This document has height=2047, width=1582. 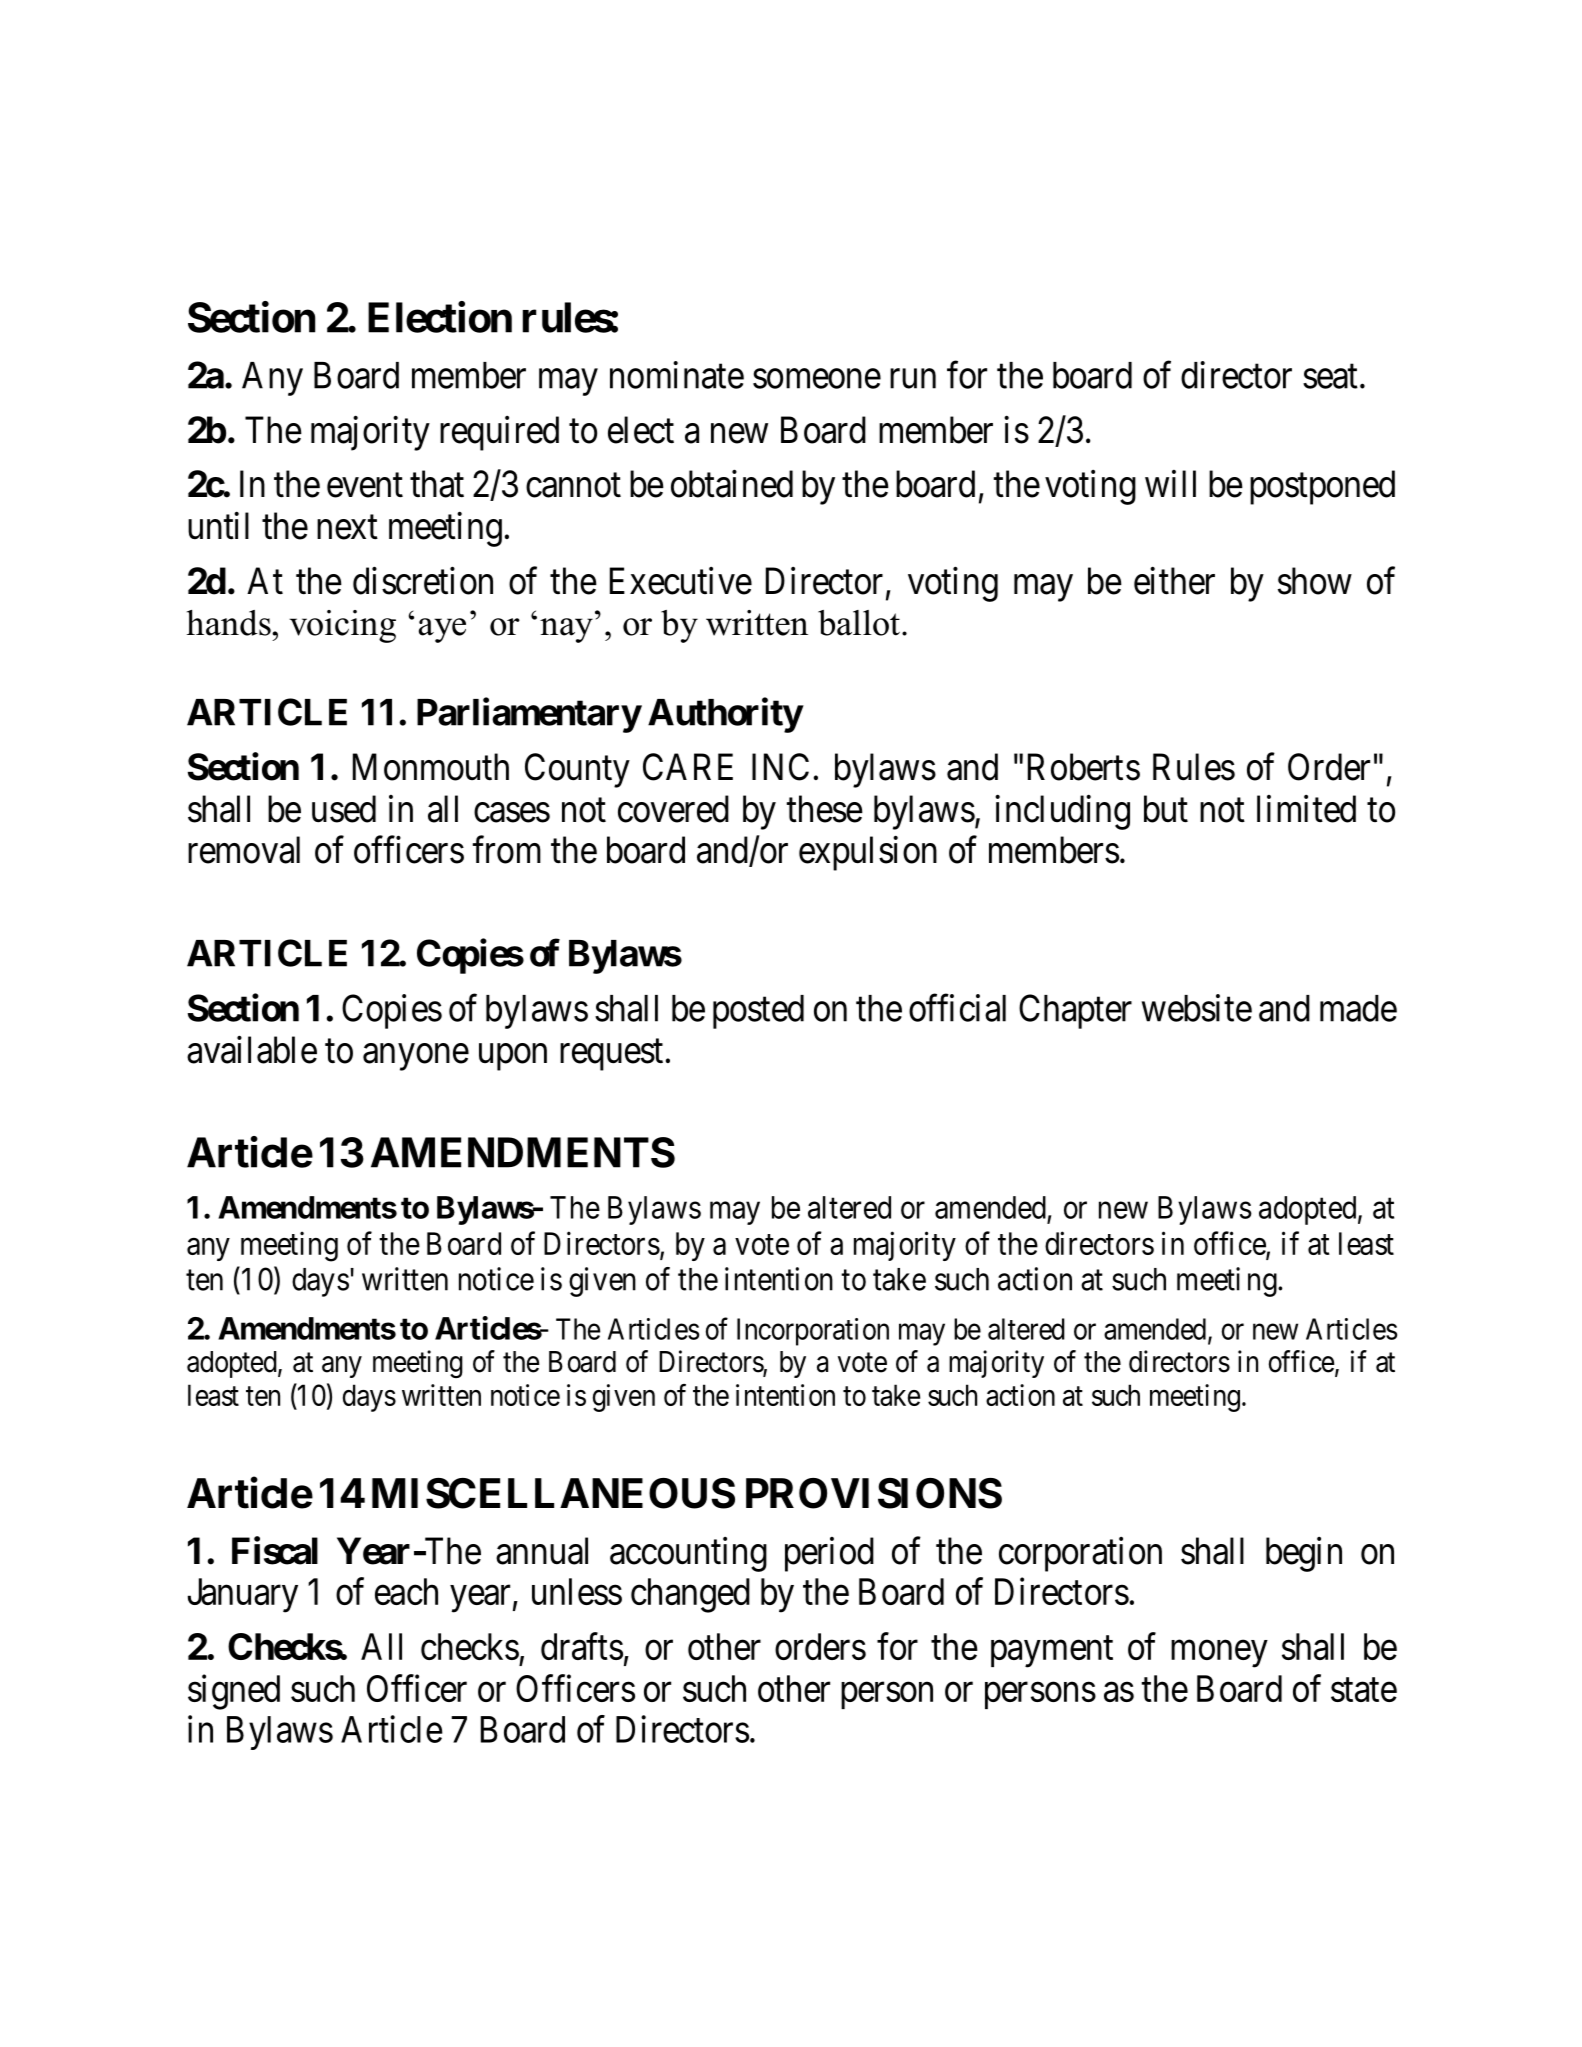 I want to click on event, so click(x=365, y=486).
